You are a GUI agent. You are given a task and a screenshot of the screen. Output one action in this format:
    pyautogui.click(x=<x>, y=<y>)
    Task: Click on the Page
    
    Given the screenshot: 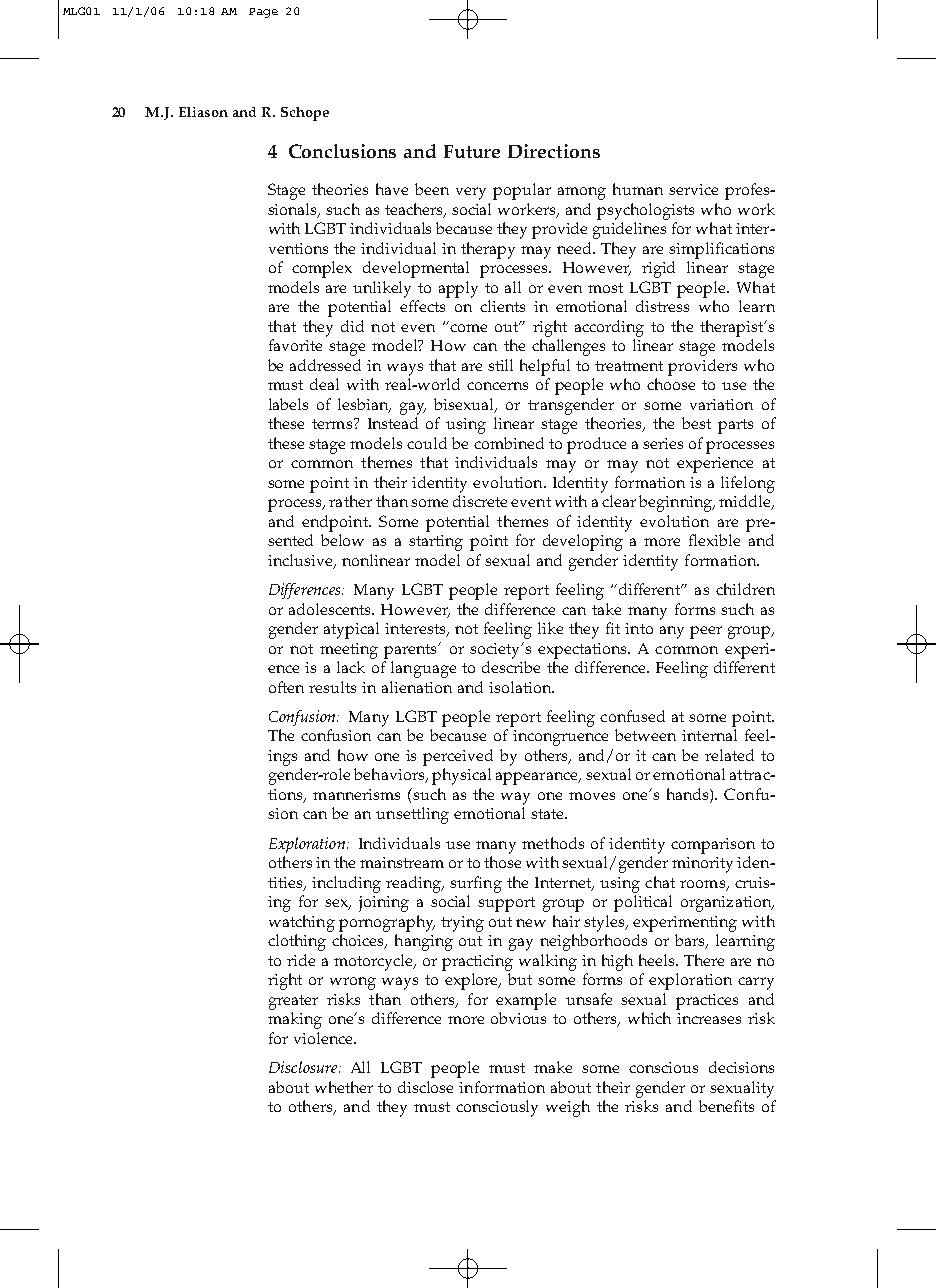 What is the action you would take?
    pyautogui.click(x=263, y=13)
